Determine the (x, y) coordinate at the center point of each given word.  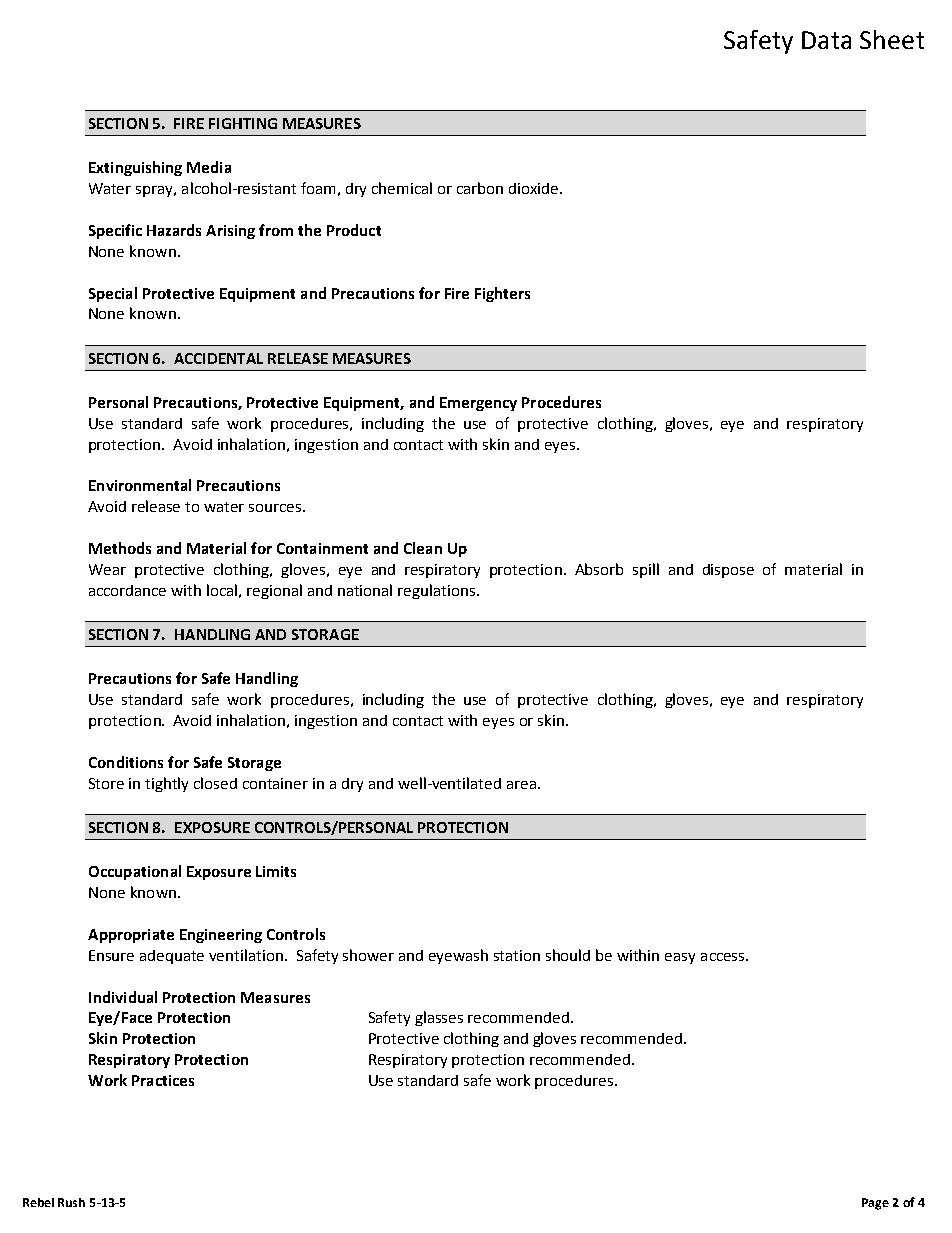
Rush (71, 1202)
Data (826, 40)
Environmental (140, 485)
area (521, 785)
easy (680, 958)
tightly (166, 784)
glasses (439, 1018)
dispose (728, 571)
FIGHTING (243, 123)
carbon (480, 188)
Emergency (478, 404)
